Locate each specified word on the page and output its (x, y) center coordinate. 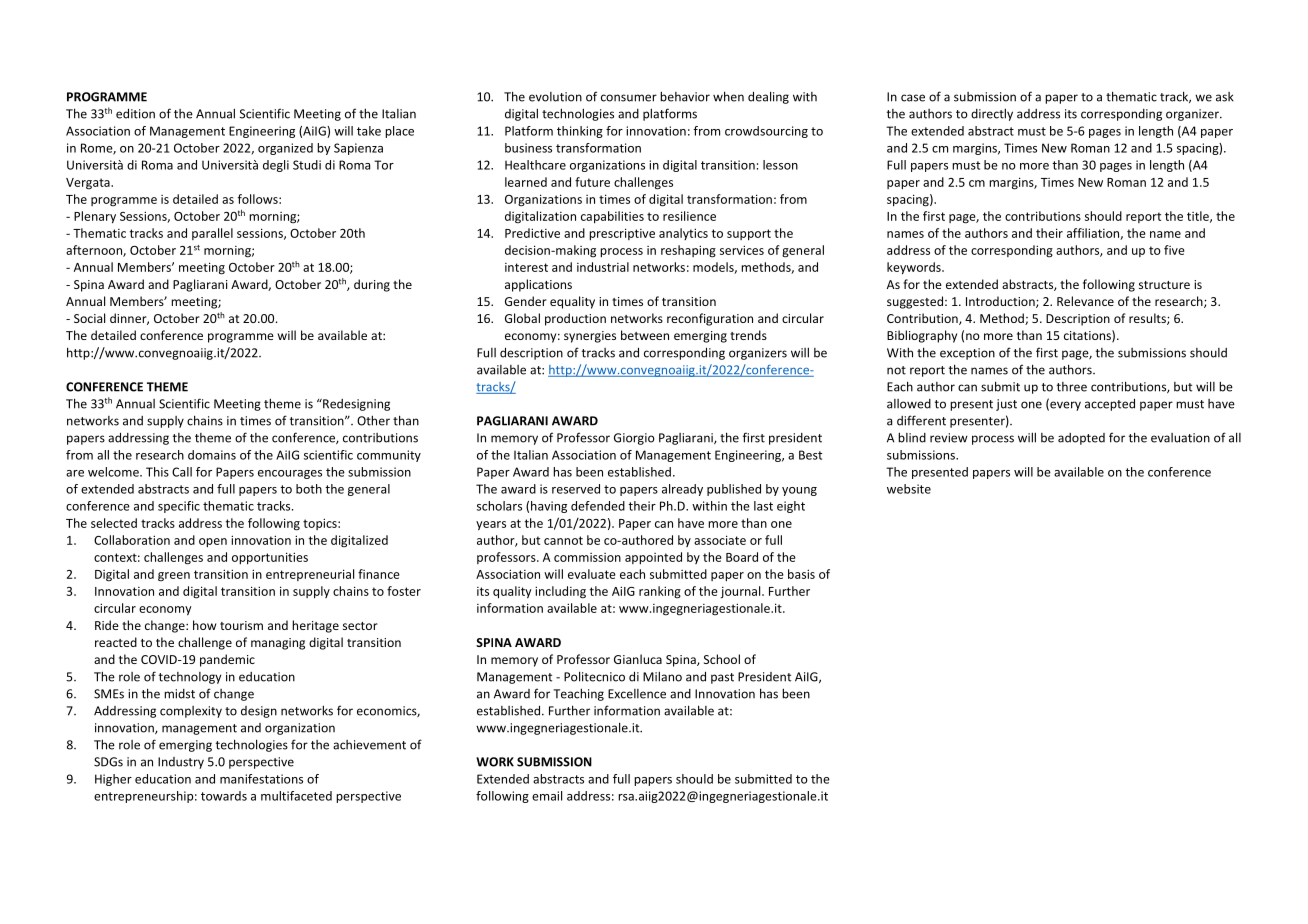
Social (89, 318)
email (547, 796)
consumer (629, 98)
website (909, 489)
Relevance (1085, 301)
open (213, 543)
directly (992, 114)
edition (135, 113)
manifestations (261, 779)
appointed (653, 558)
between (645, 335)
